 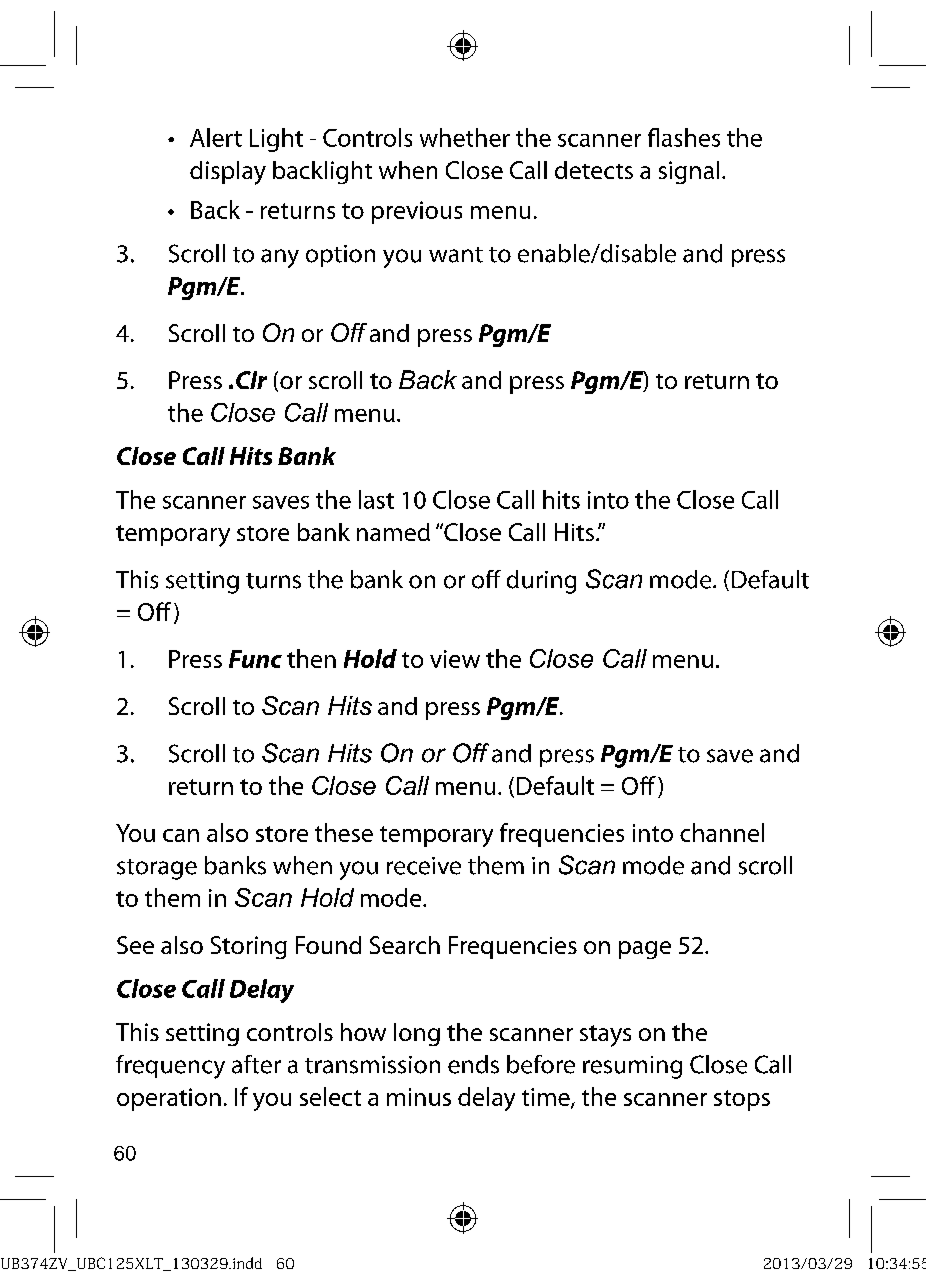 What do you see at coordinates (632, 1067) in the screenshot?
I see `resuming` at bounding box center [632, 1067].
